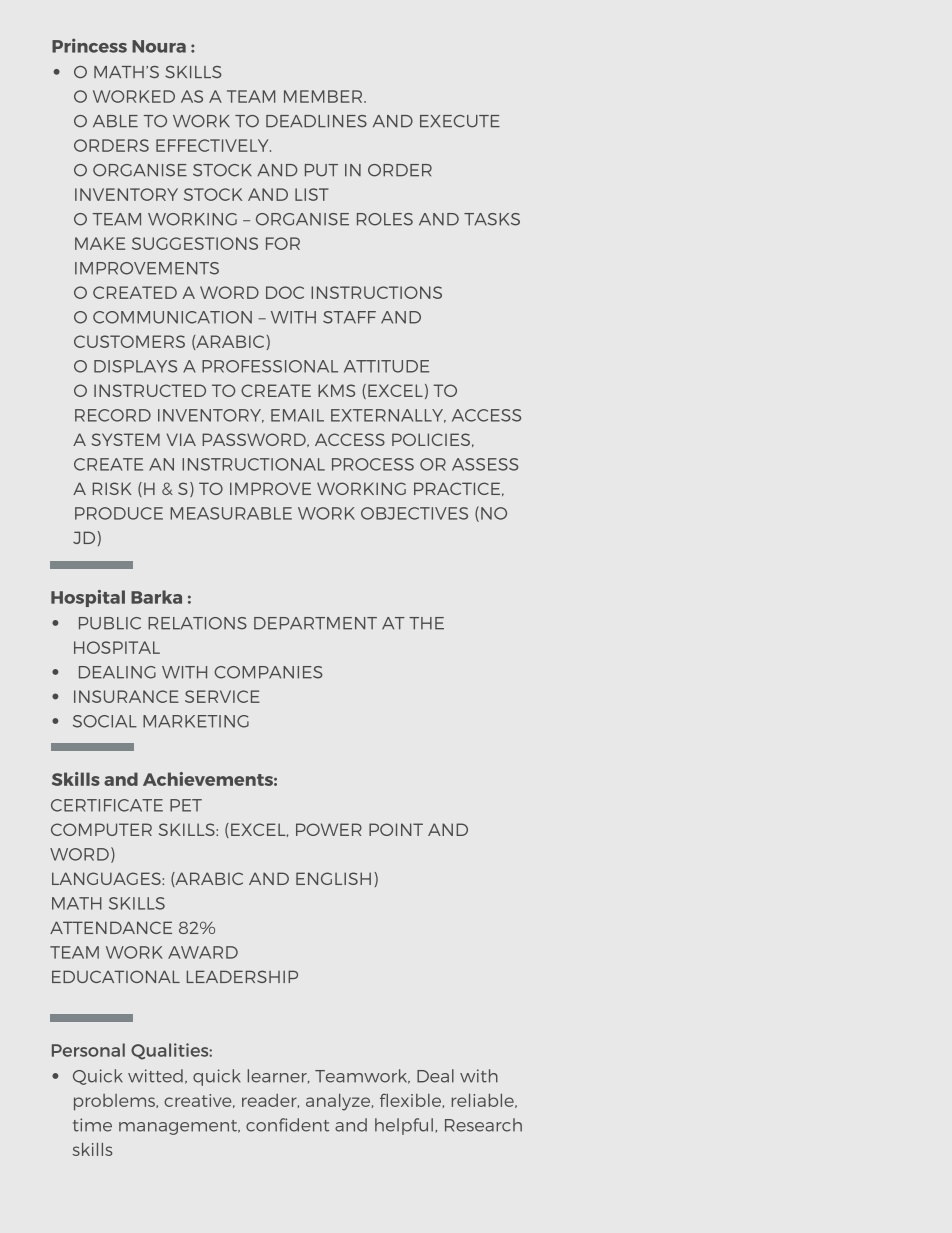 The height and width of the screenshot is (1233, 952). What do you see at coordinates (315, 623) in the screenshot?
I see `DEPARTMENT` at bounding box center [315, 623].
